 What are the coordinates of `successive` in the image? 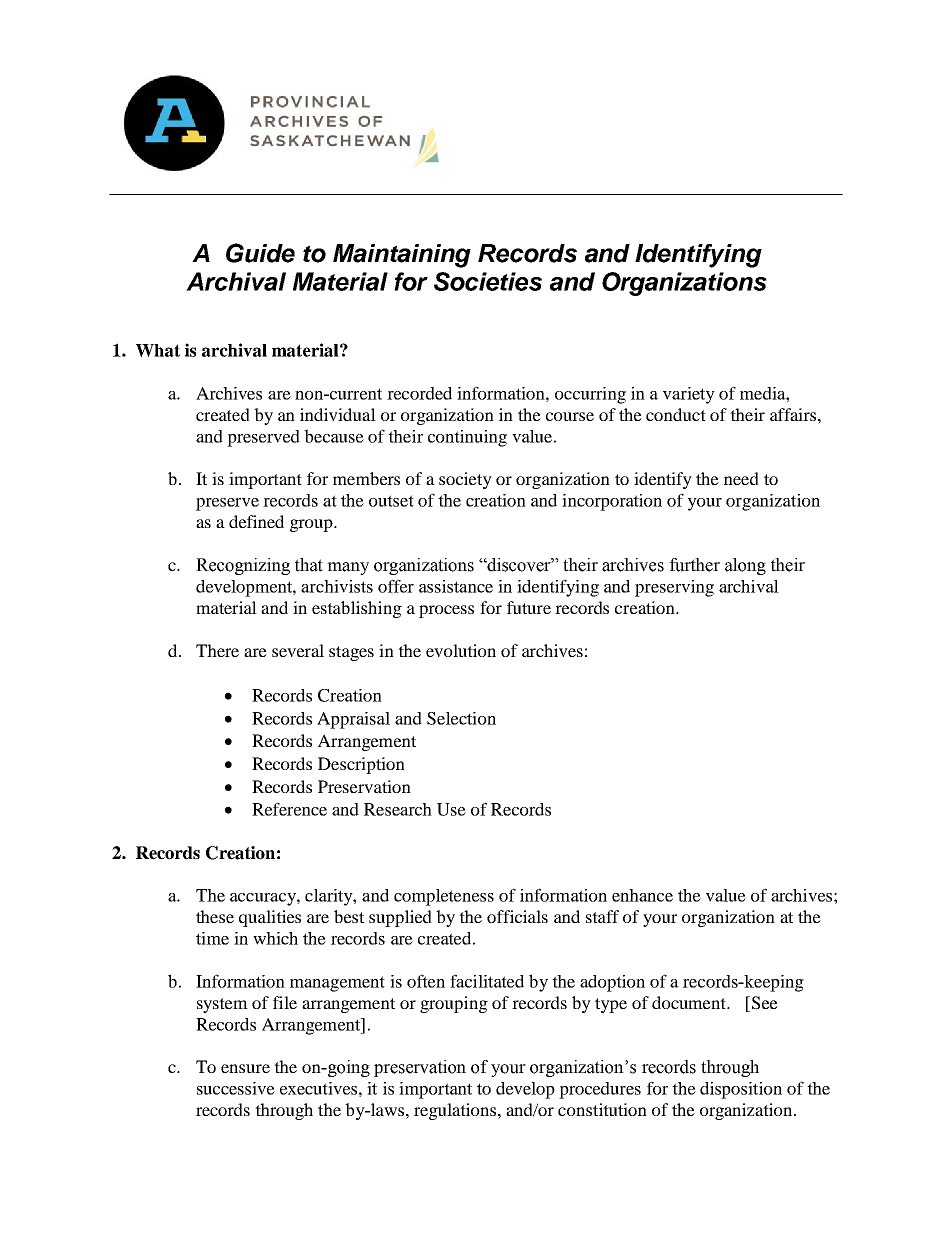 It's located at (236, 1088).
